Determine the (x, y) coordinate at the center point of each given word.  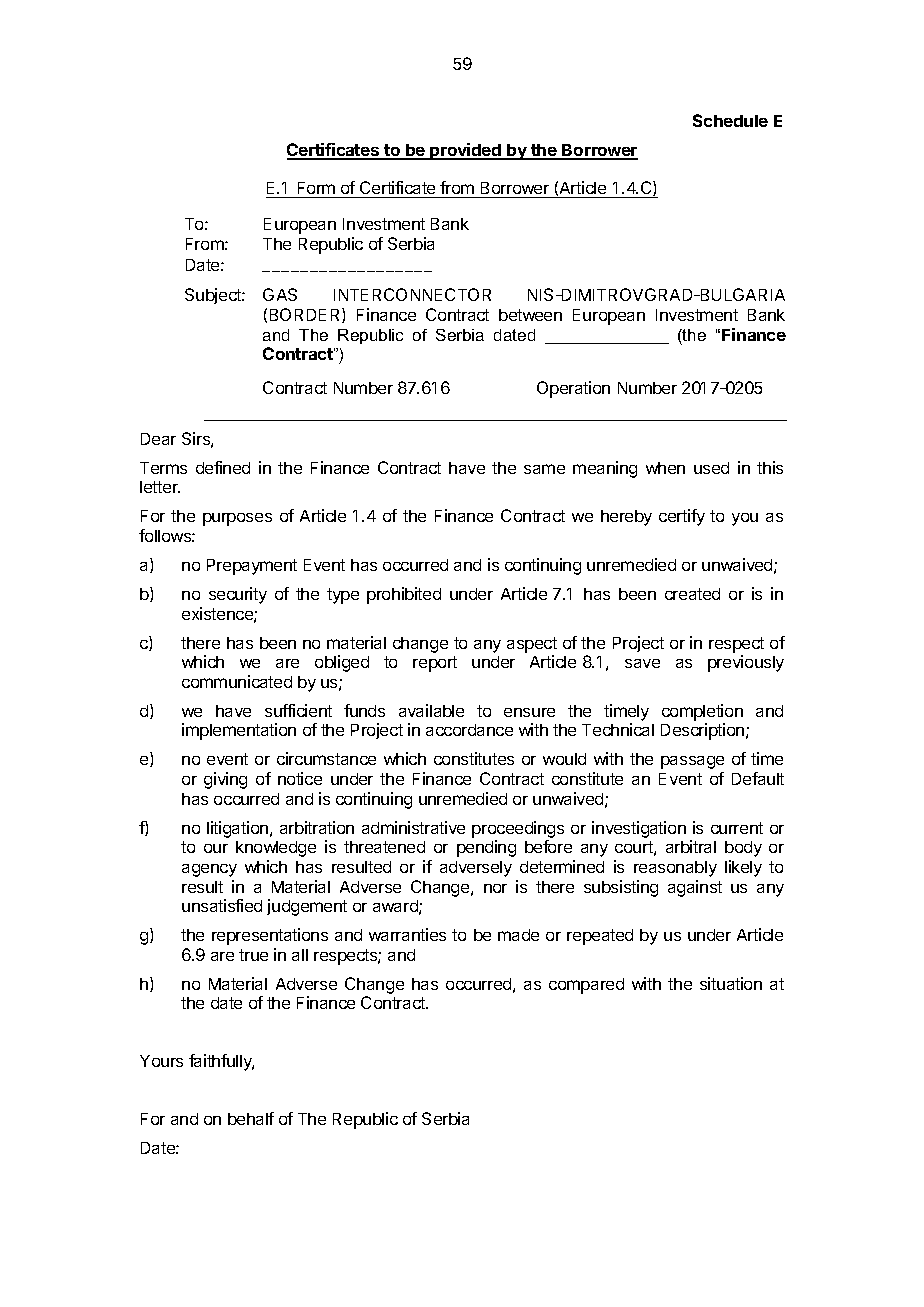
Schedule (730, 120)
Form (316, 190)
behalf (251, 1118)
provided (466, 151)
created (692, 594)
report (435, 664)
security (238, 595)
